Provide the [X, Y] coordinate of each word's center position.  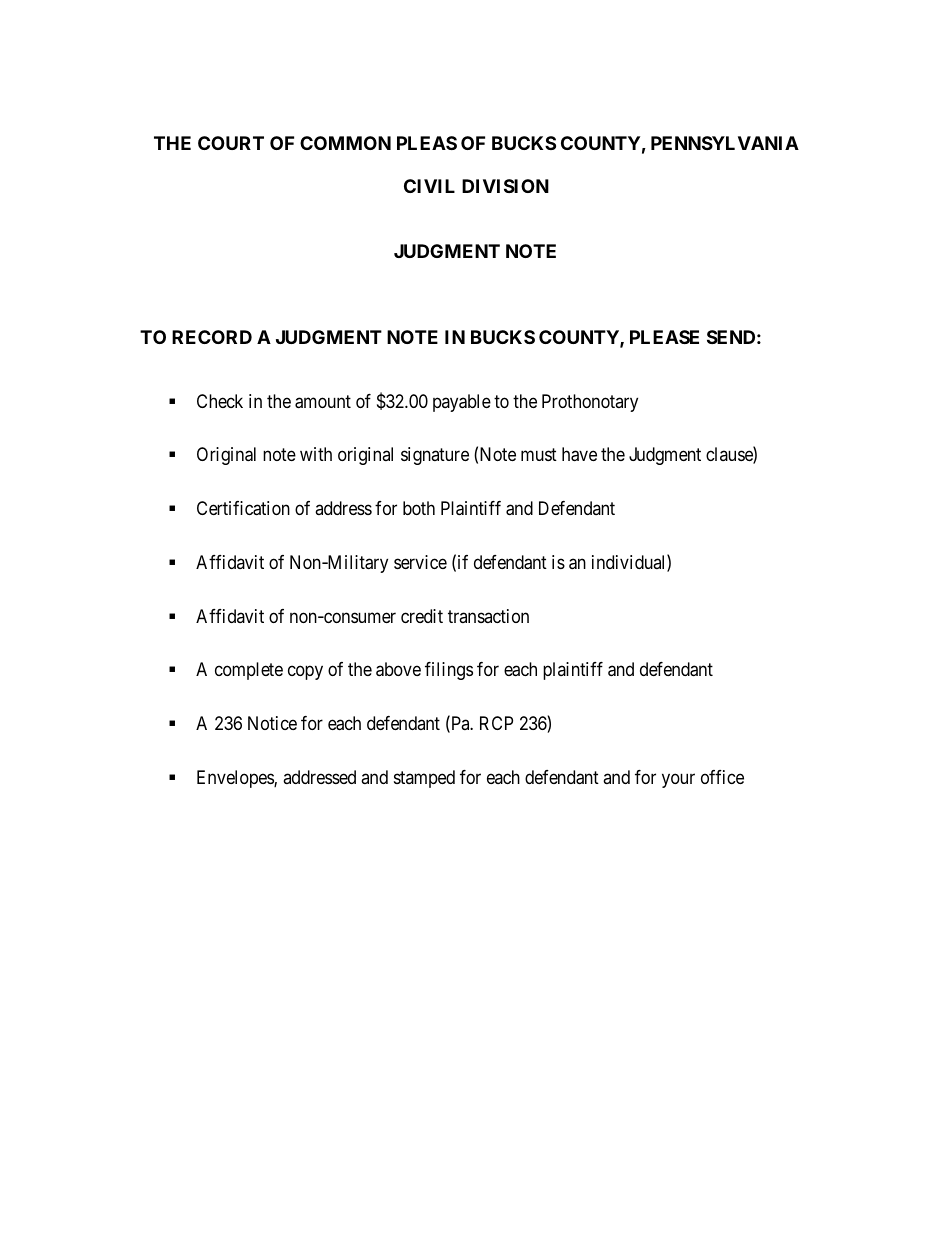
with [316, 454]
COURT [231, 143]
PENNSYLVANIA [725, 143]
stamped [424, 779]
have [579, 454]
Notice [272, 723]
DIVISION [505, 186]
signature [435, 456]
